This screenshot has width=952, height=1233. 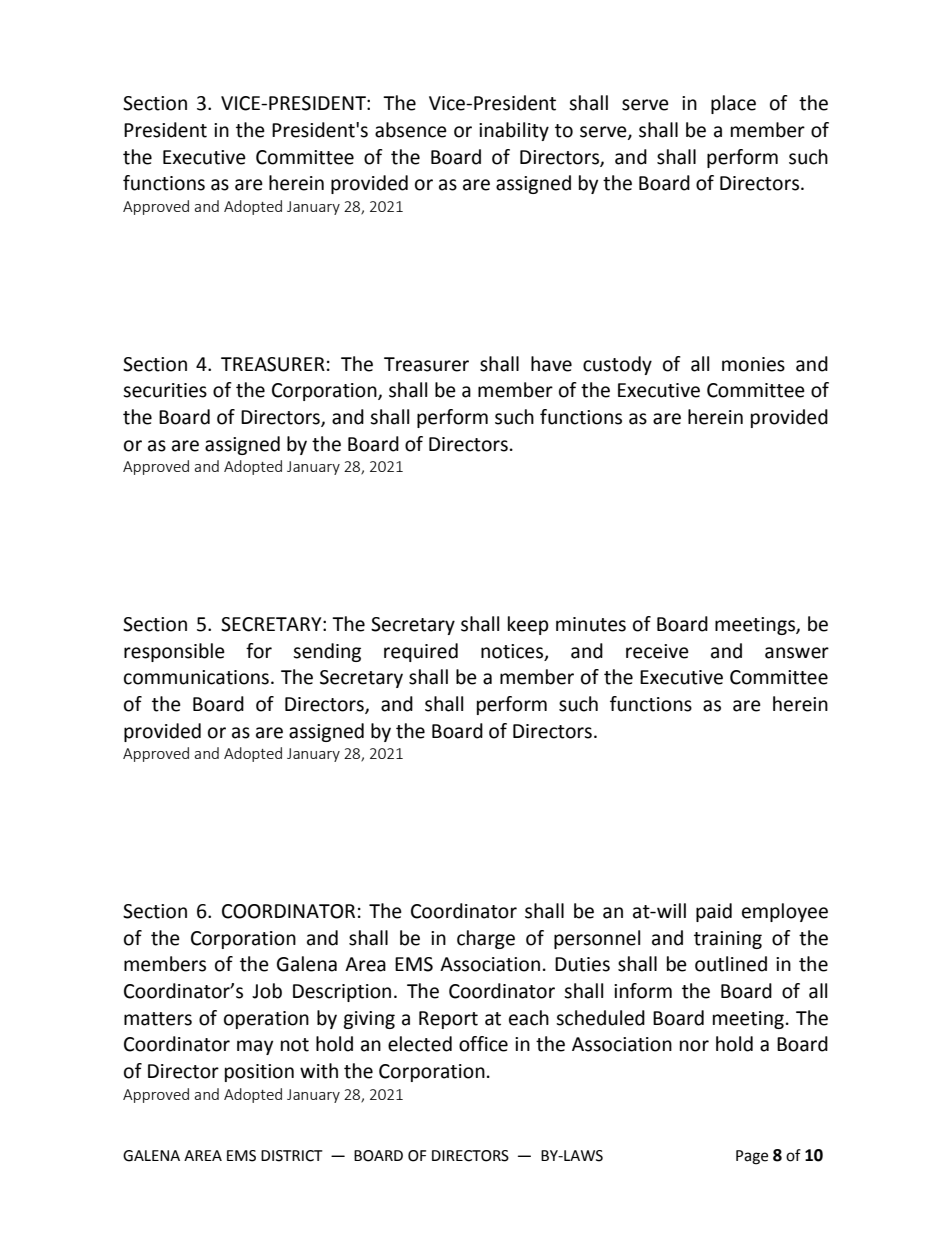 I want to click on DISTRICT, so click(x=292, y=1156).
